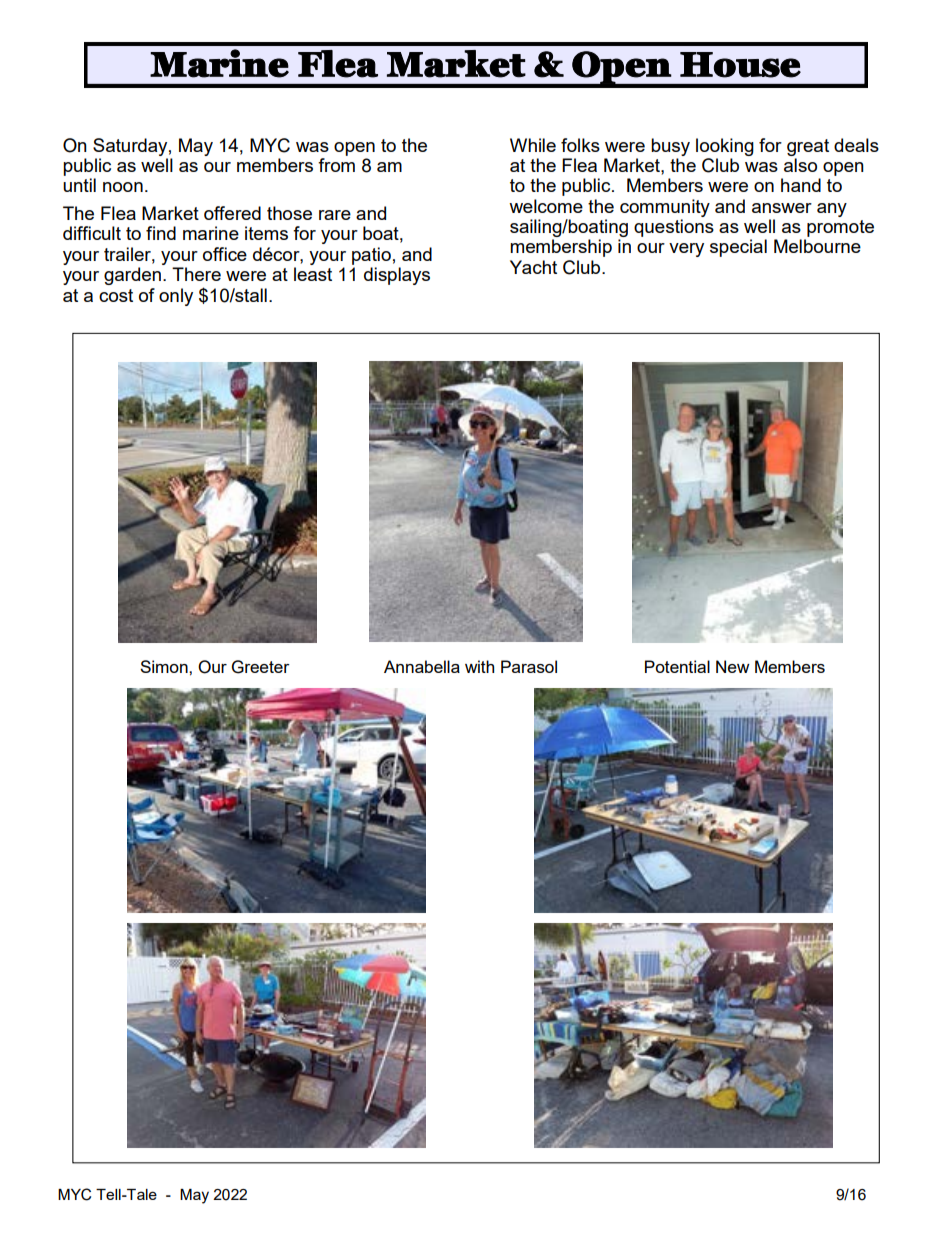  I want to click on Annabella, so click(422, 666).
